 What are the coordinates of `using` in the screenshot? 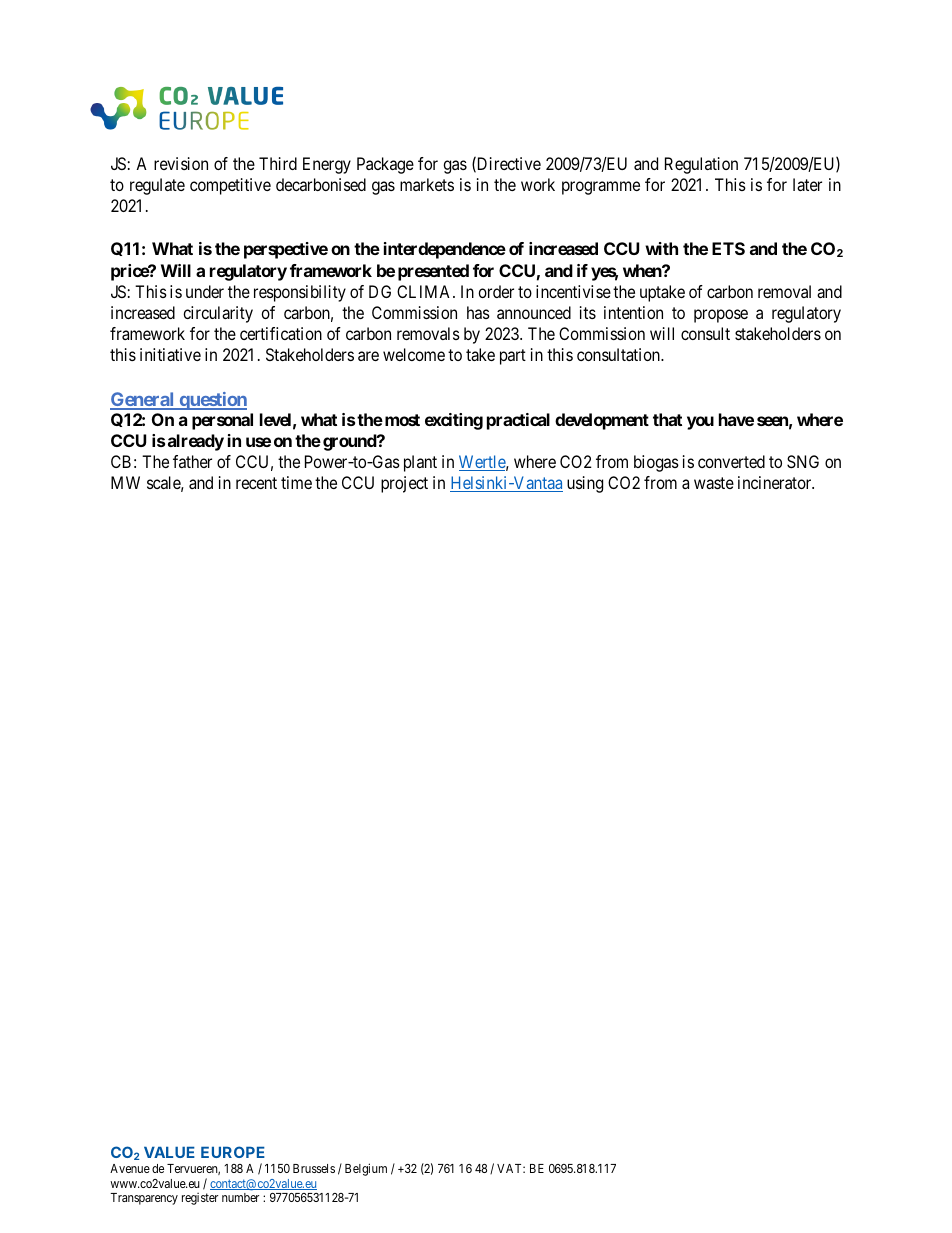 It's located at (585, 484).
